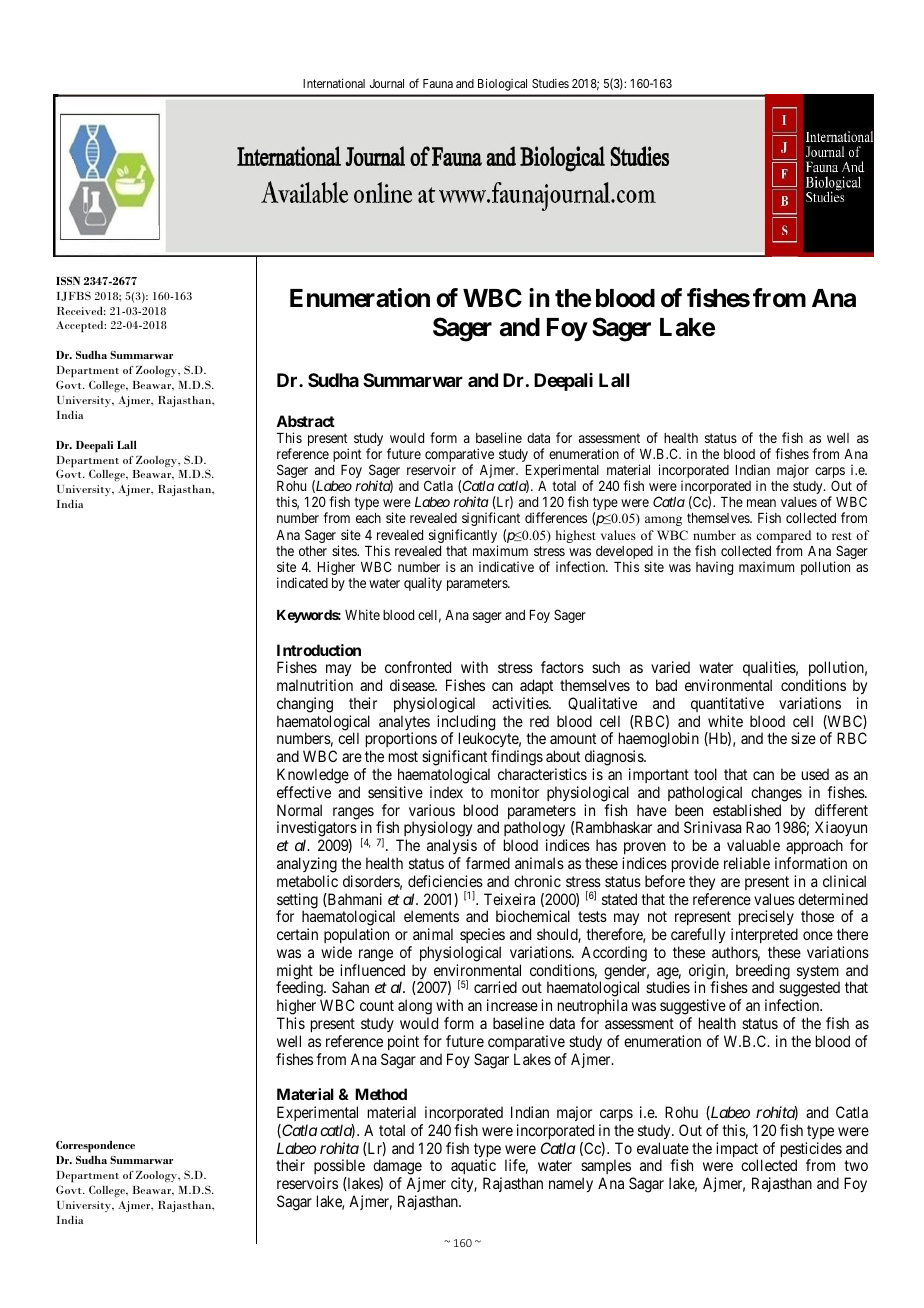  Describe the element at coordinates (334, 83) in the page. I see `International` at that location.
